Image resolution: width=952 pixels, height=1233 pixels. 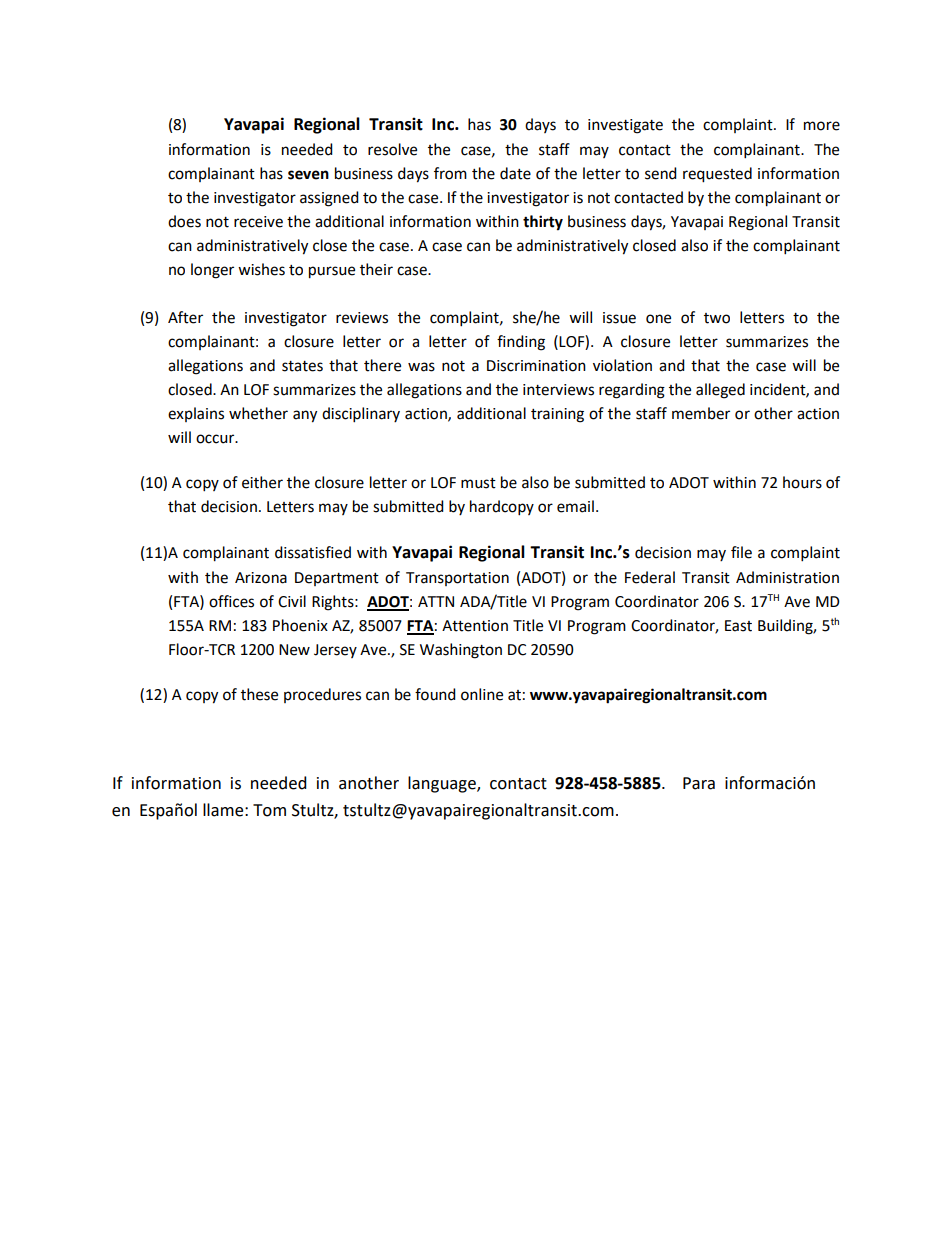 What do you see at coordinates (308, 175) in the image?
I see `seven` at bounding box center [308, 175].
